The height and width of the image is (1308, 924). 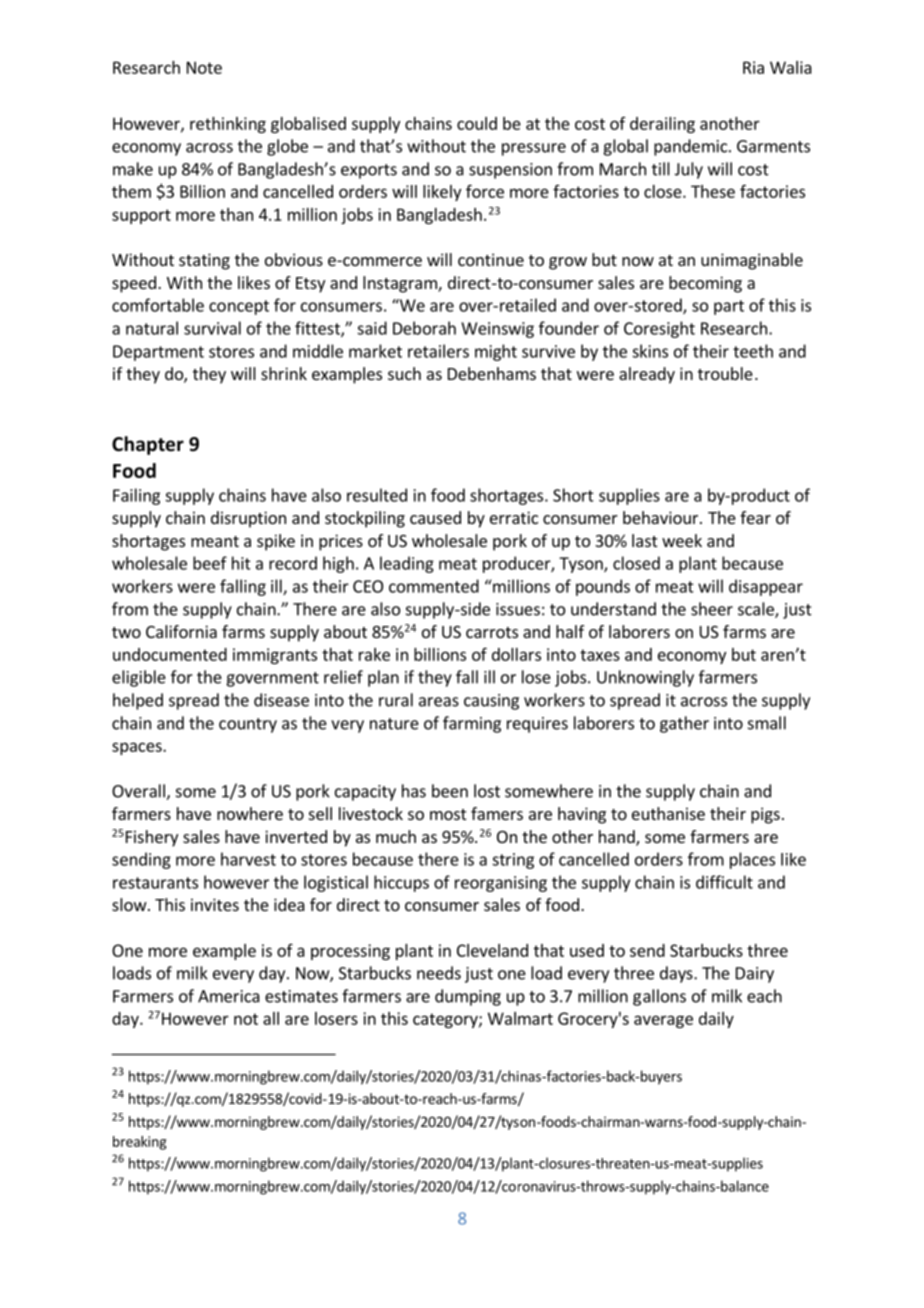 I want to click on derailing, so click(x=662, y=125).
